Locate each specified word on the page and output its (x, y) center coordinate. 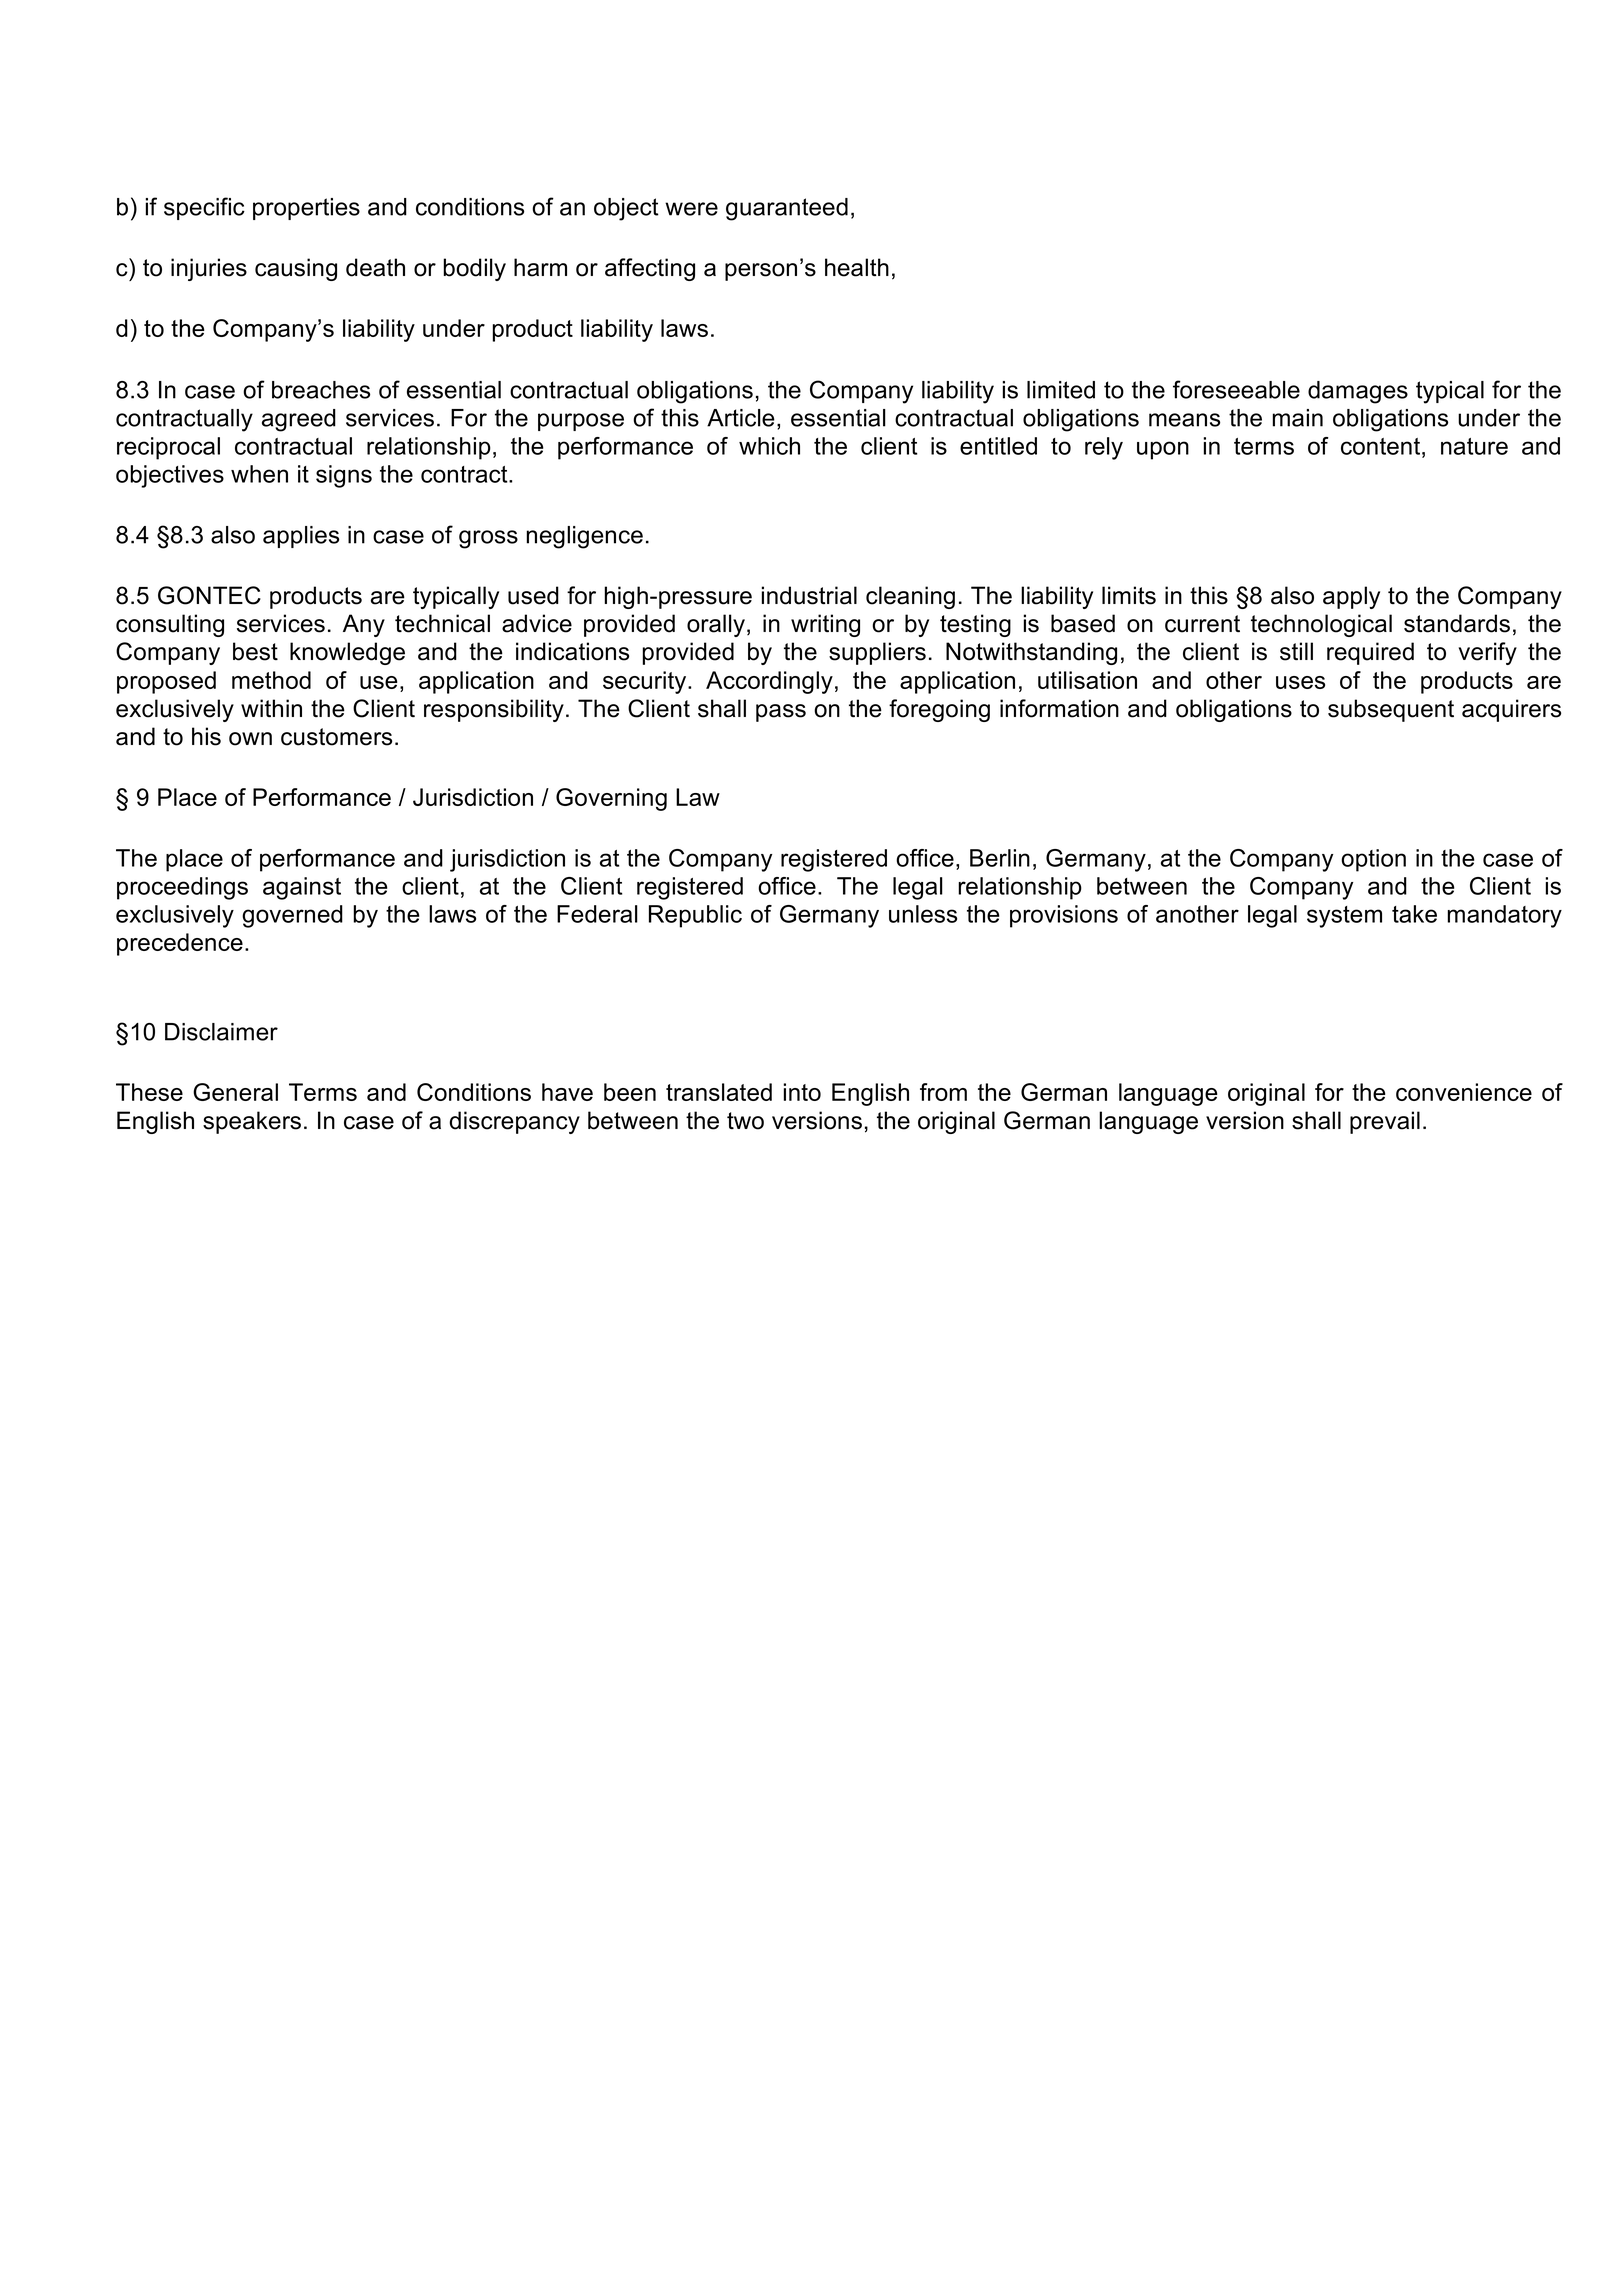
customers (336, 737)
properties (306, 209)
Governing (611, 799)
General (235, 1092)
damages (1358, 392)
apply (1351, 597)
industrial (809, 595)
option (1373, 860)
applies (301, 537)
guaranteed (787, 209)
